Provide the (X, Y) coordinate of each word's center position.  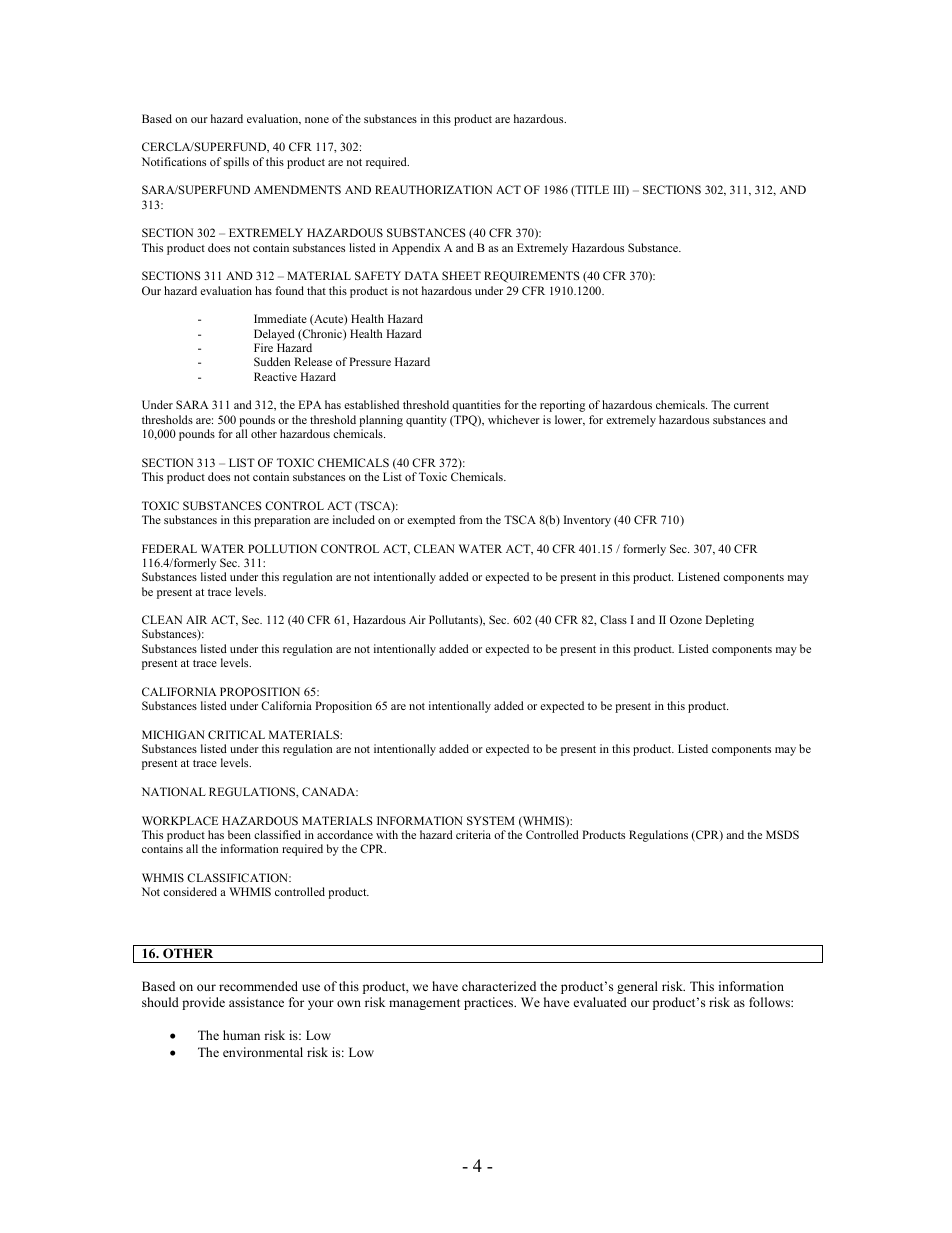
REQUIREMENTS (531, 277)
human (241, 1035)
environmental (263, 1052)
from (471, 519)
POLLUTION (282, 548)
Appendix (416, 249)
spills (236, 163)
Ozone (686, 619)
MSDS (782, 834)
